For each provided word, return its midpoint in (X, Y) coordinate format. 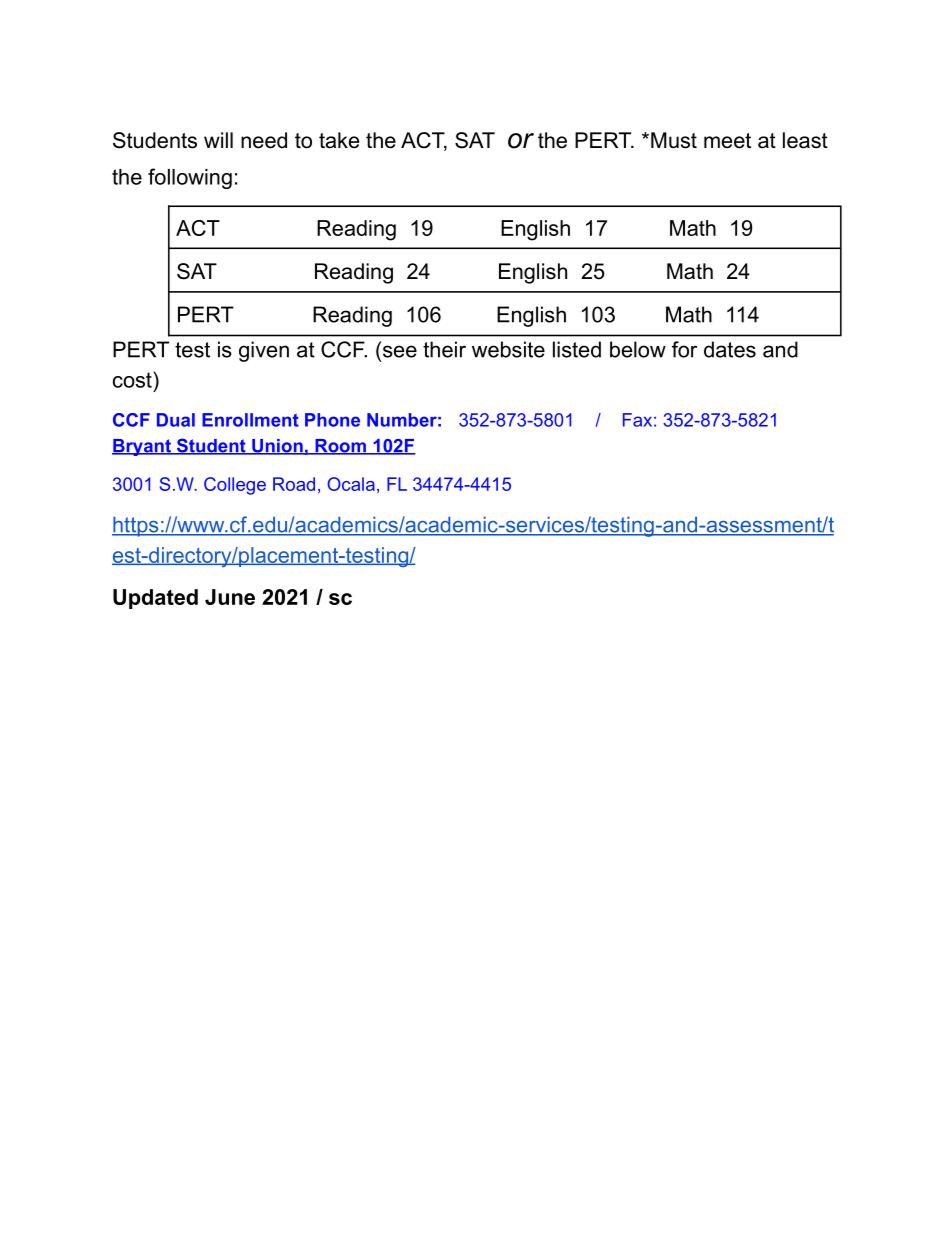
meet (727, 141)
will (218, 140)
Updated (155, 599)
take (339, 140)
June (230, 597)
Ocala (351, 484)
